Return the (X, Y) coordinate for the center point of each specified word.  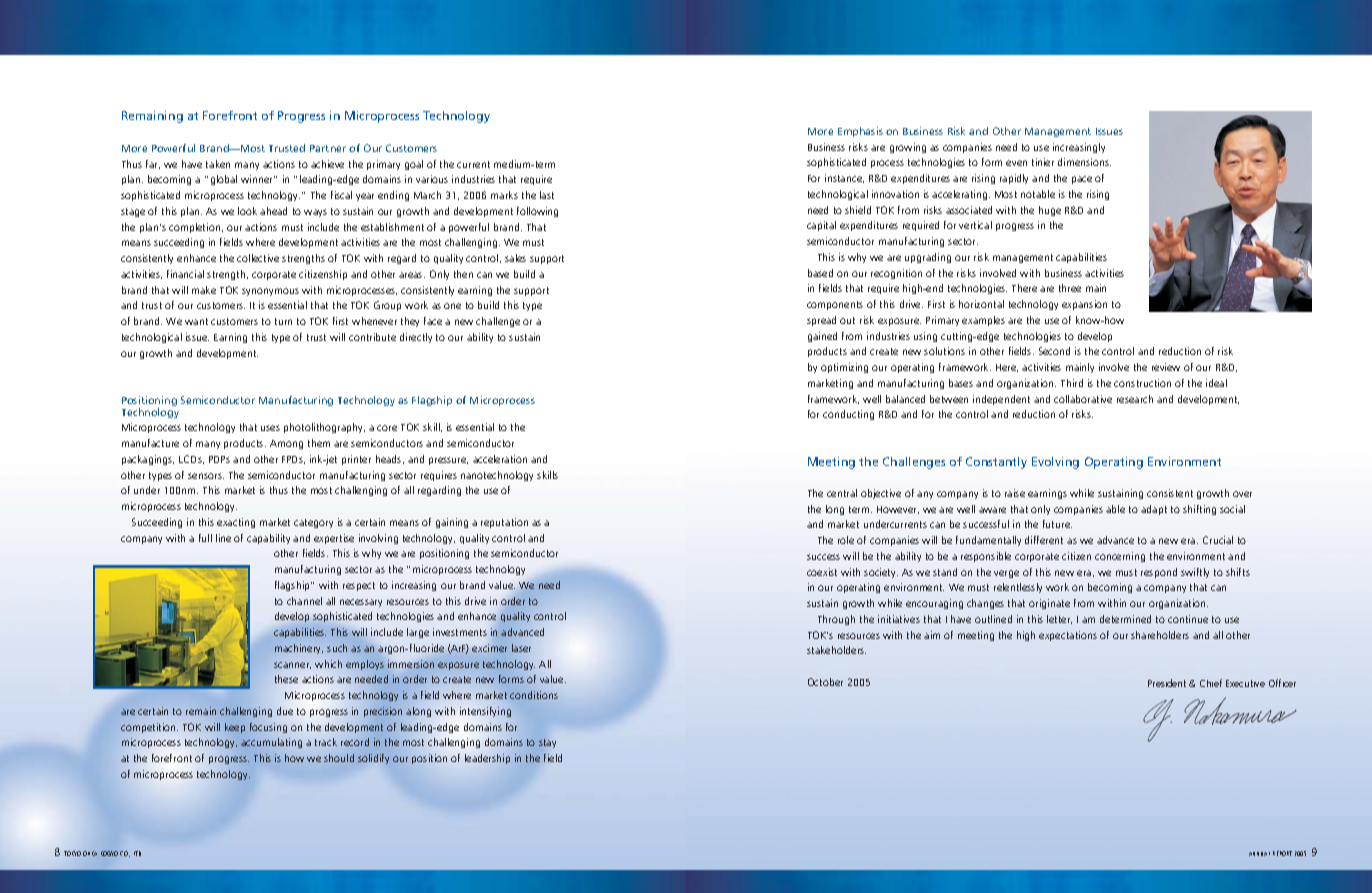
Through (836, 620)
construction (1142, 383)
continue (1188, 619)
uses (270, 428)
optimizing (844, 368)
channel (304, 601)
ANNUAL (1259, 854)
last (547, 195)
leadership (487, 759)
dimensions (1084, 162)
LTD (137, 853)
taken (218, 164)
